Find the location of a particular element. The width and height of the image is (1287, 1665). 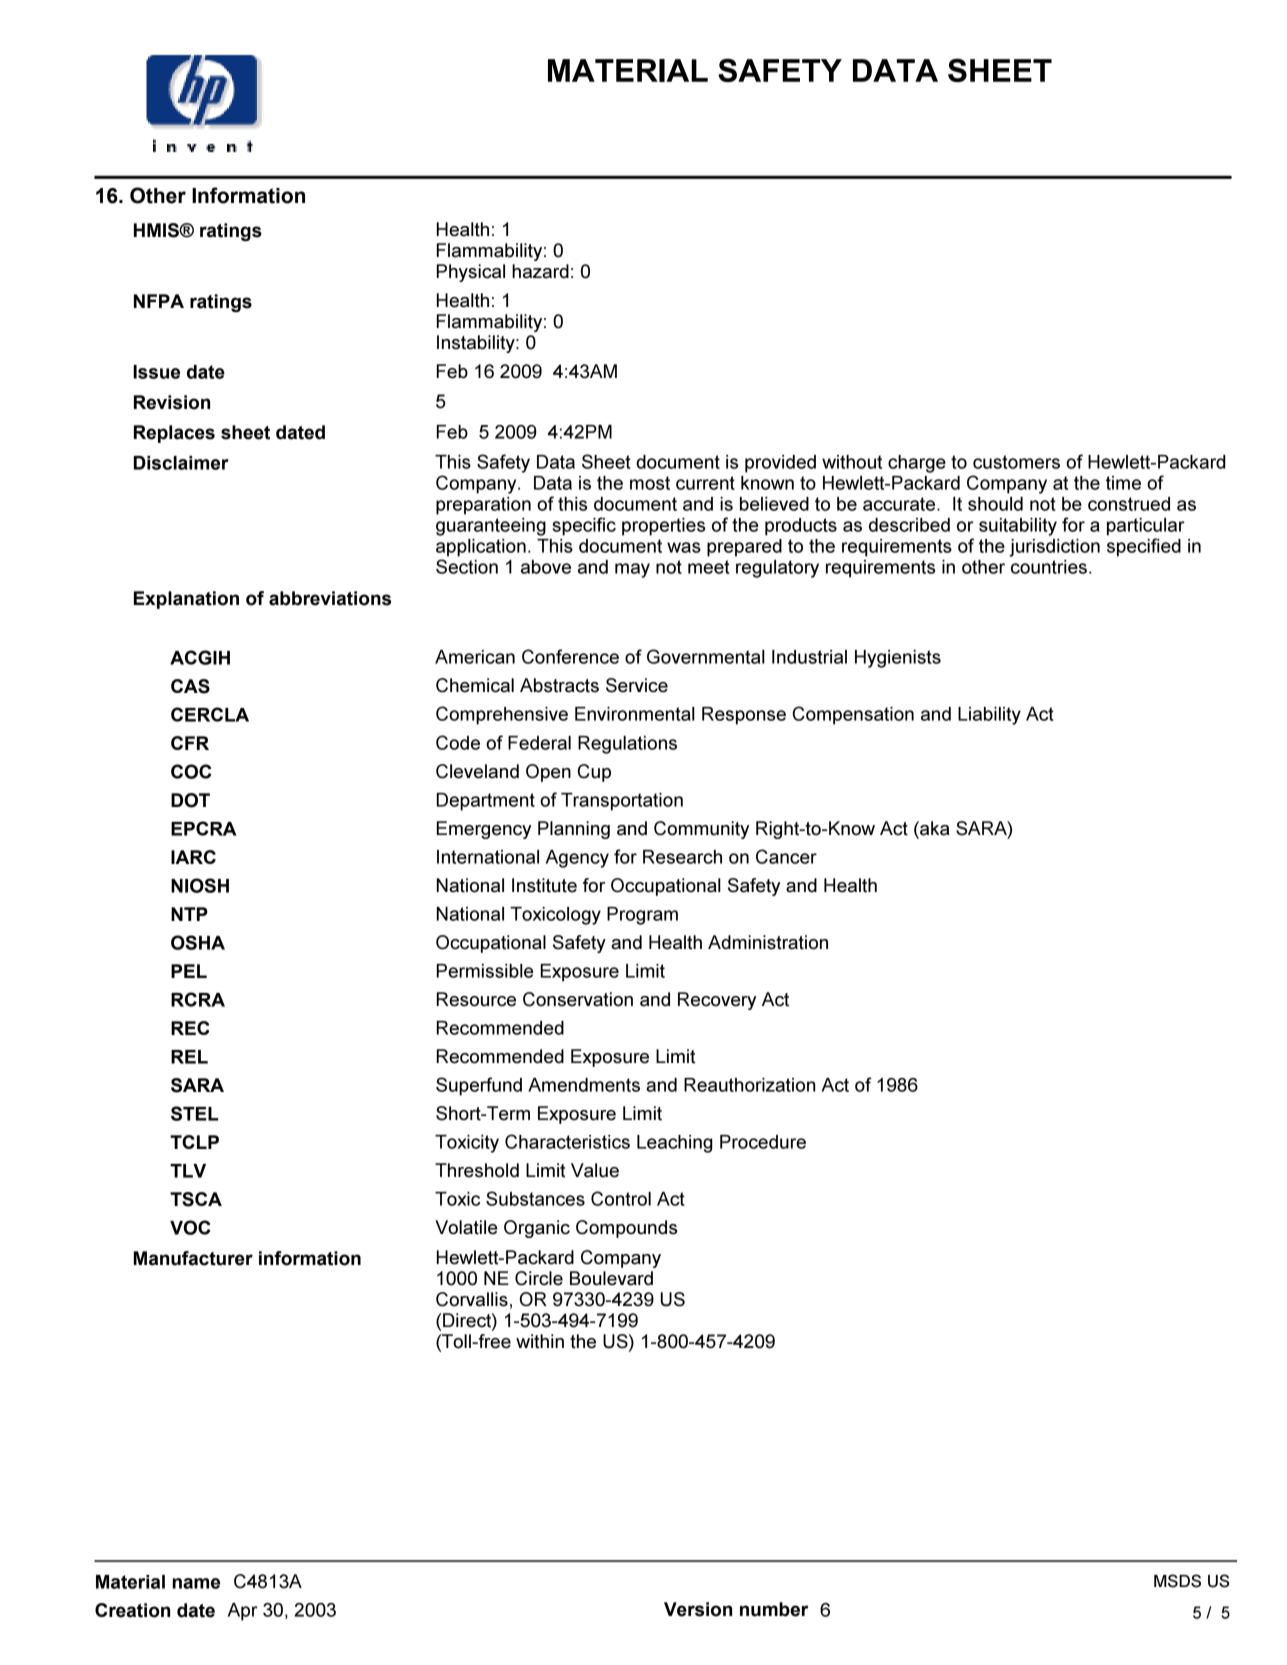

name is located at coordinates (196, 1583).
